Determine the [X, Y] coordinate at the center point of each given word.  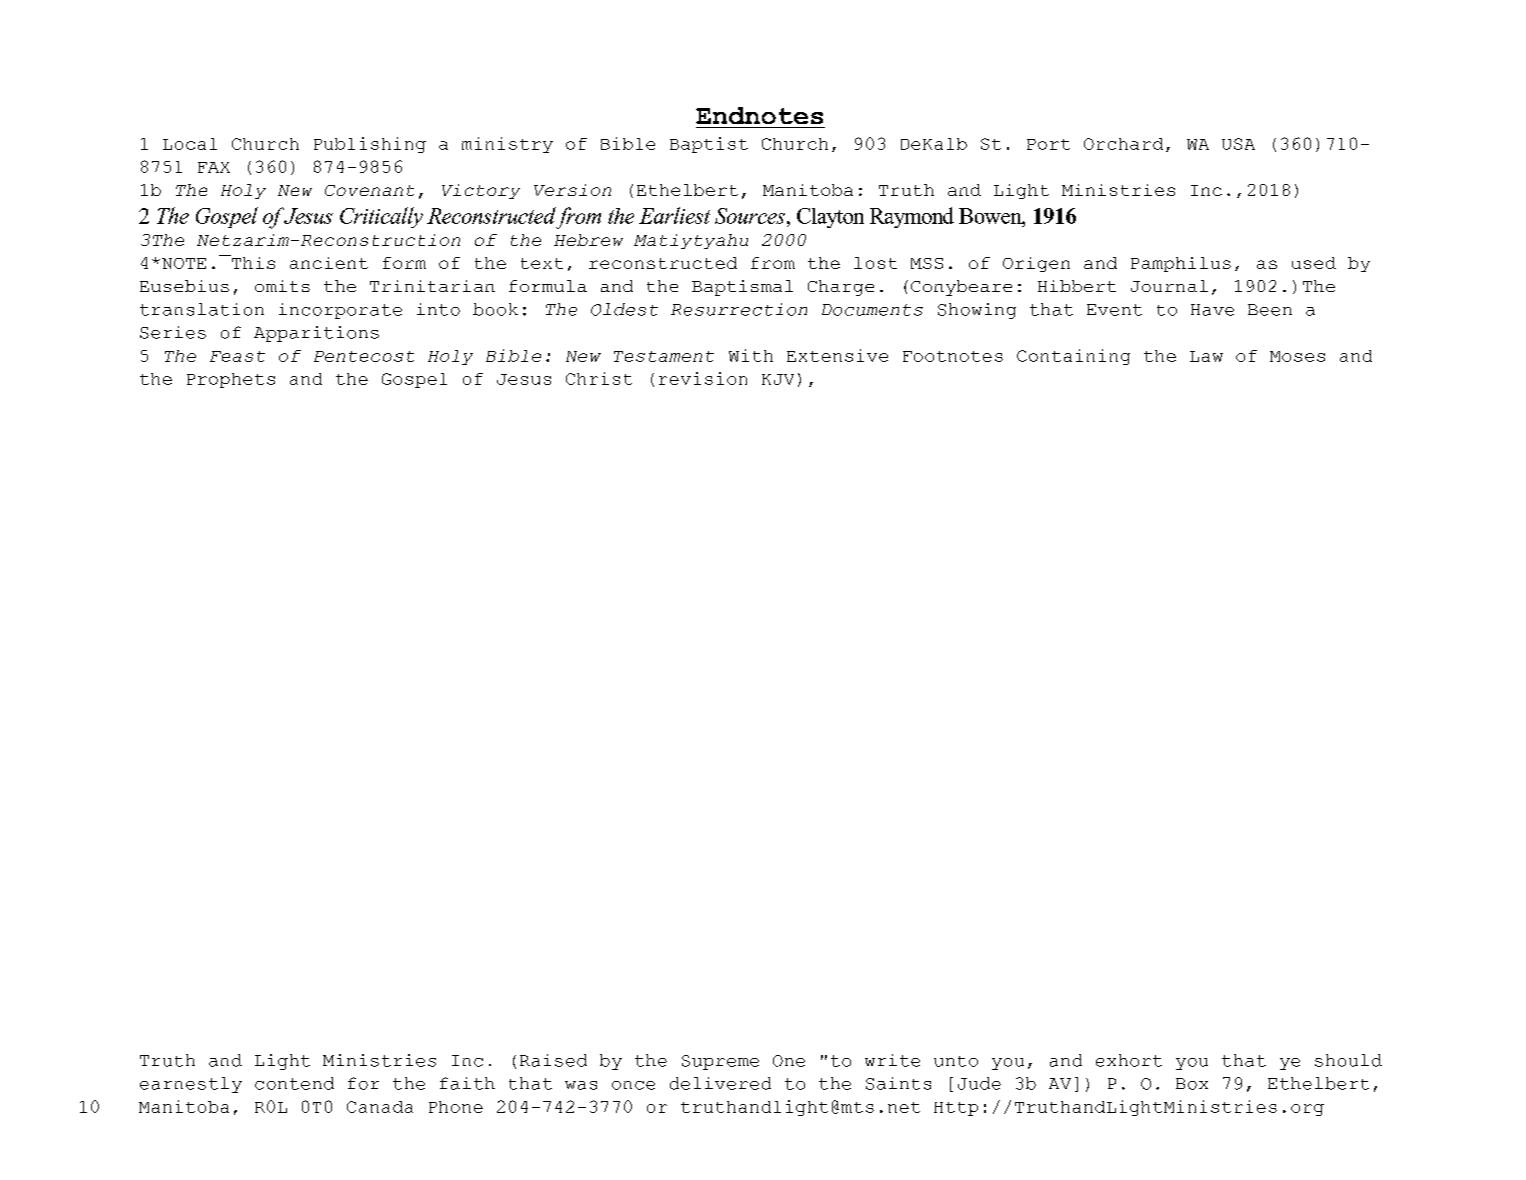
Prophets [231, 380]
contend [294, 1083]
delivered [720, 1083]
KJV [778, 379]
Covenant [369, 190]
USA [1238, 144]
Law [1206, 356]
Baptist [709, 145]
